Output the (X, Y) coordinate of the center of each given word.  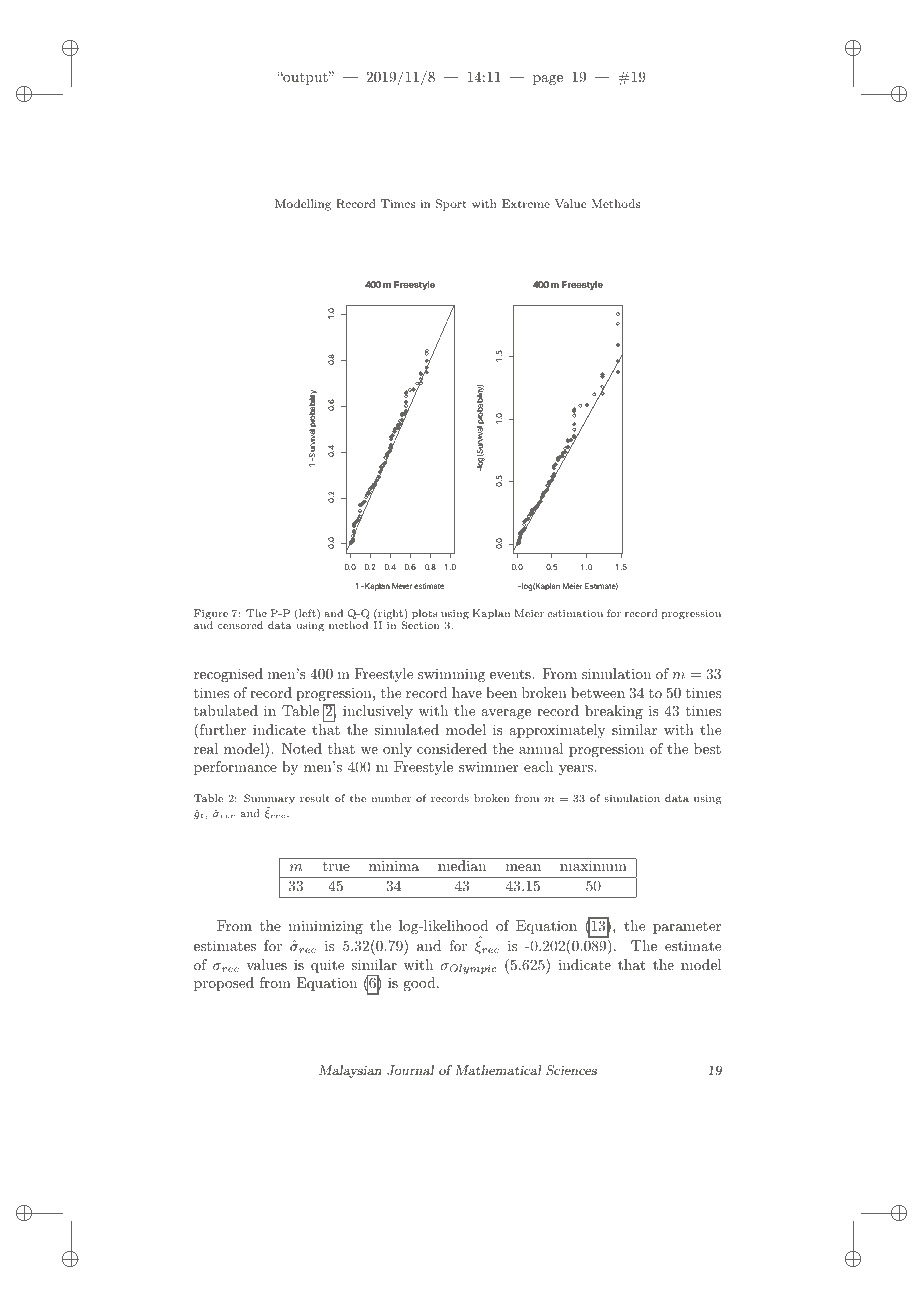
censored (240, 625)
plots (424, 614)
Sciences (571, 1070)
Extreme (526, 203)
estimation (575, 613)
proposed (224, 984)
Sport (451, 205)
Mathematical (498, 1070)
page (548, 80)
